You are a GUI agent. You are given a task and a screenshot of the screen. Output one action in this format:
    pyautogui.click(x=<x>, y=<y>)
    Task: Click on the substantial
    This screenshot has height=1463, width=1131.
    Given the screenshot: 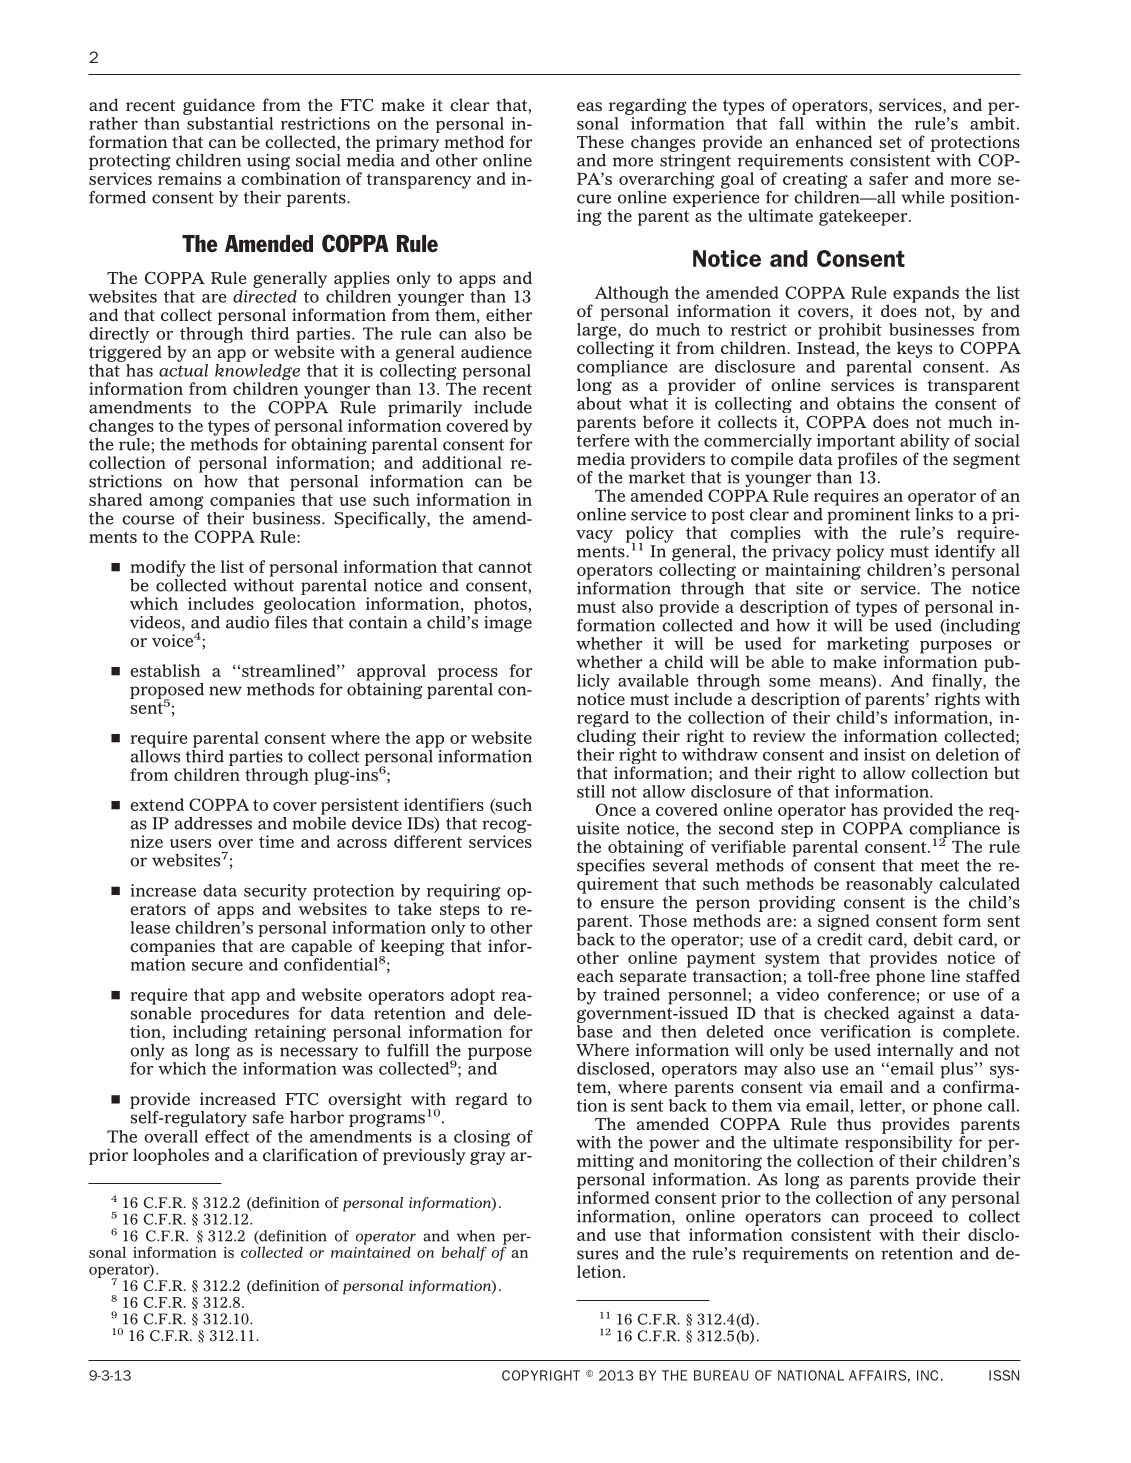 What is the action you would take?
    pyautogui.click(x=229, y=122)
